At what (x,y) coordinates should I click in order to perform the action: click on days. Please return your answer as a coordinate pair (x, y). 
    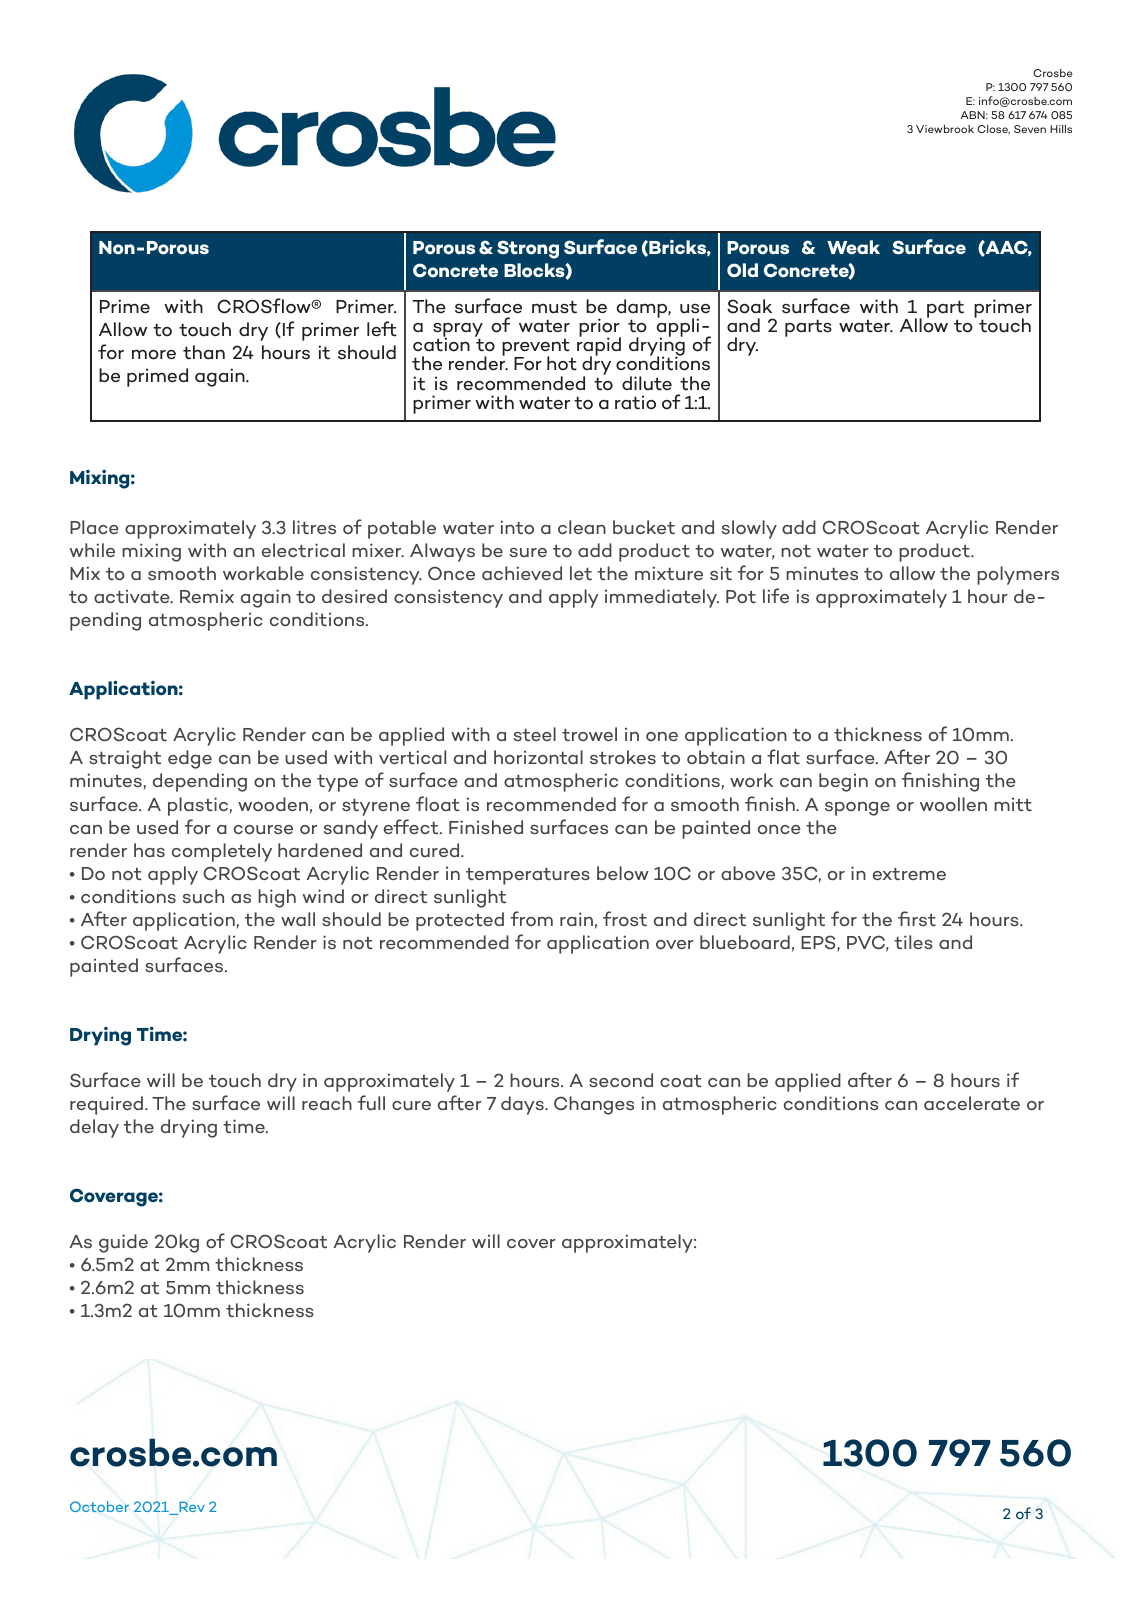
    Looking at the image, I should click on (523, 1105).
